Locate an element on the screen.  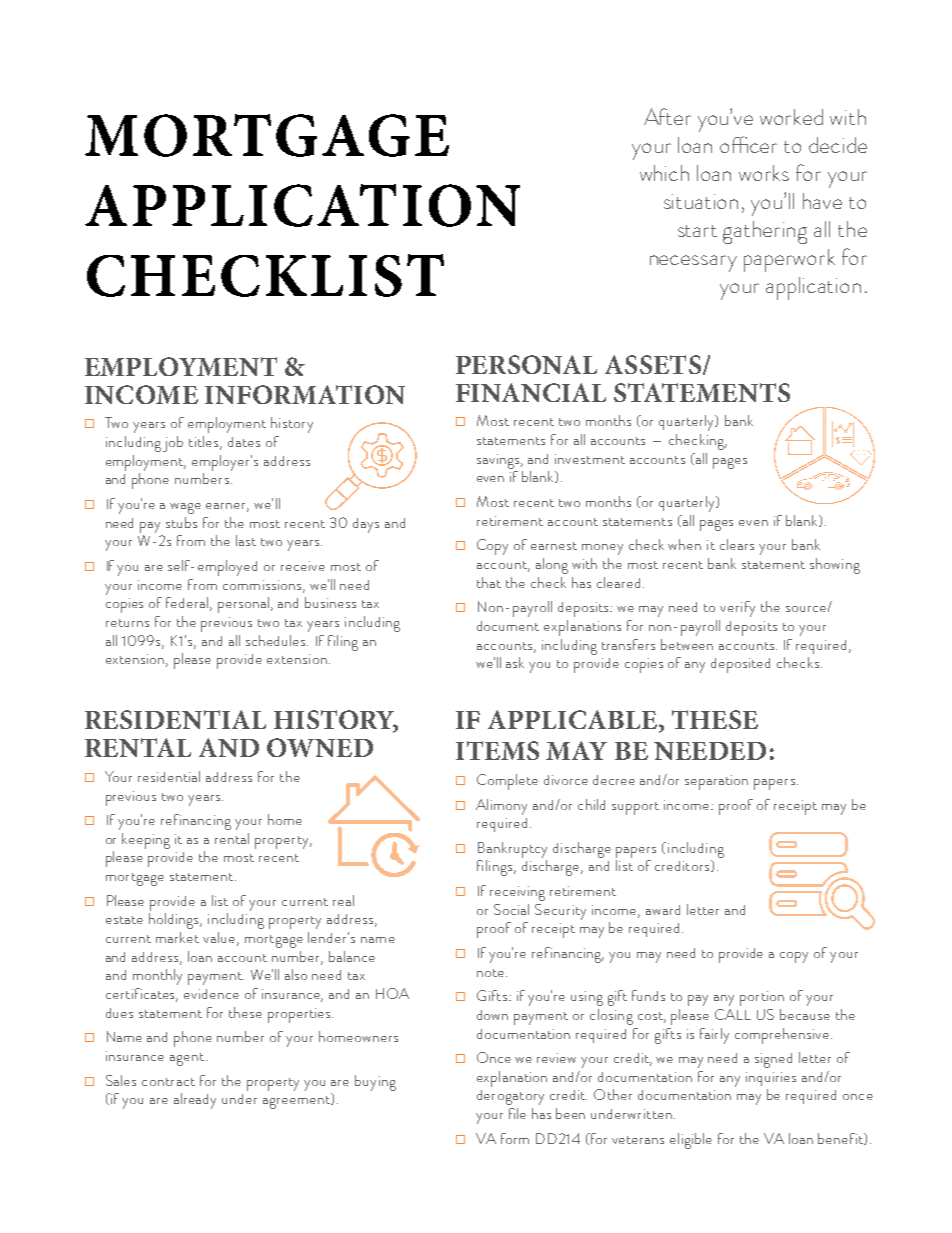
derogatory is located at coordinates (510, 1097).
